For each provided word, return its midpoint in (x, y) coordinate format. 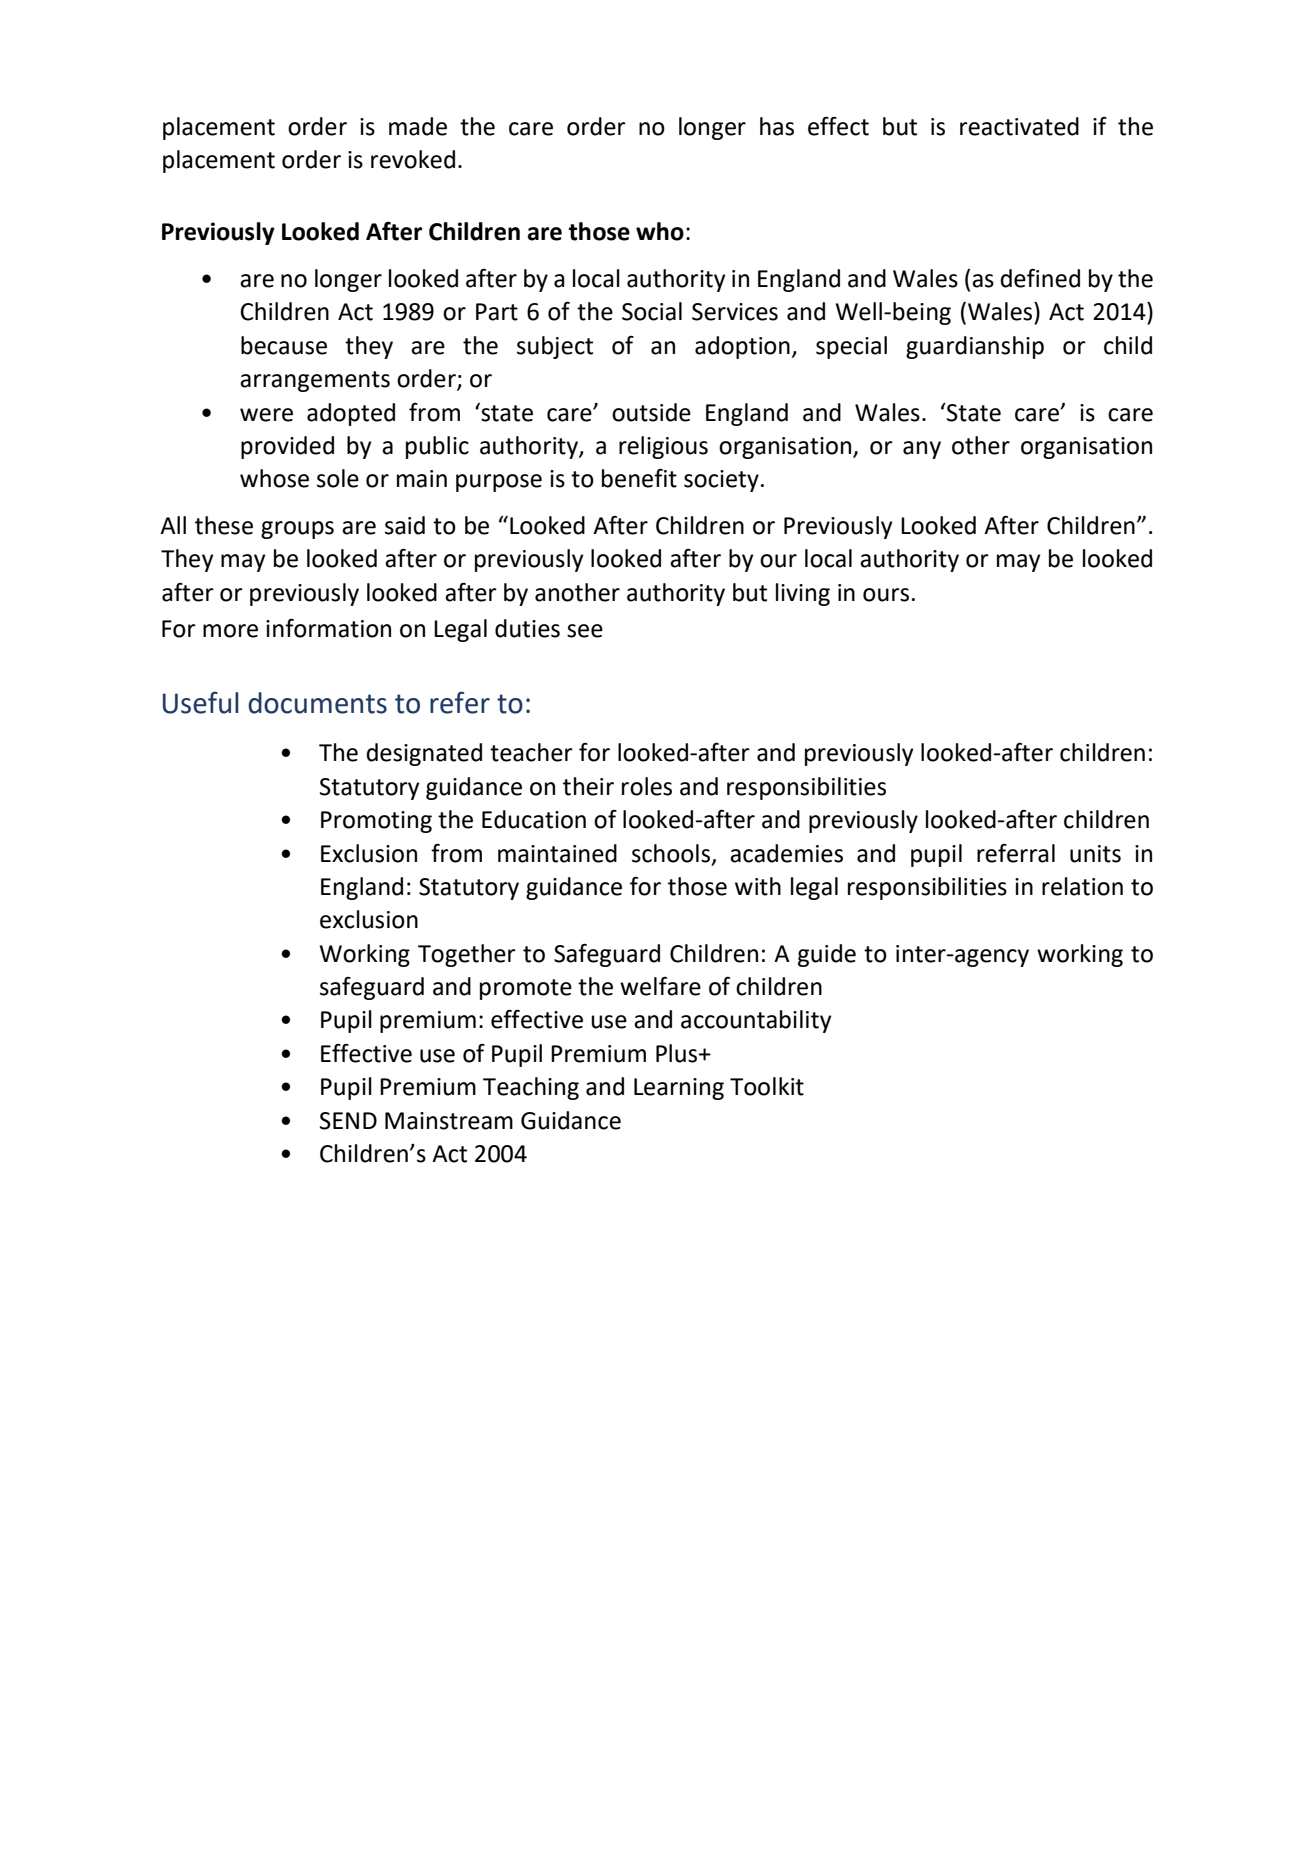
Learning (679, 1089)
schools (671, 853)
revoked (413, 159)
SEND (348, 1121)
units (1095, 854)
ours (886, 595)
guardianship (975, 347)
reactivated (1019, 126)
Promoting (376, 822)
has (777, 126)
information (328, 628)
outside (651, 412)
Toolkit (767, 1086)
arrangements (315, 381)
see (585, 631)
